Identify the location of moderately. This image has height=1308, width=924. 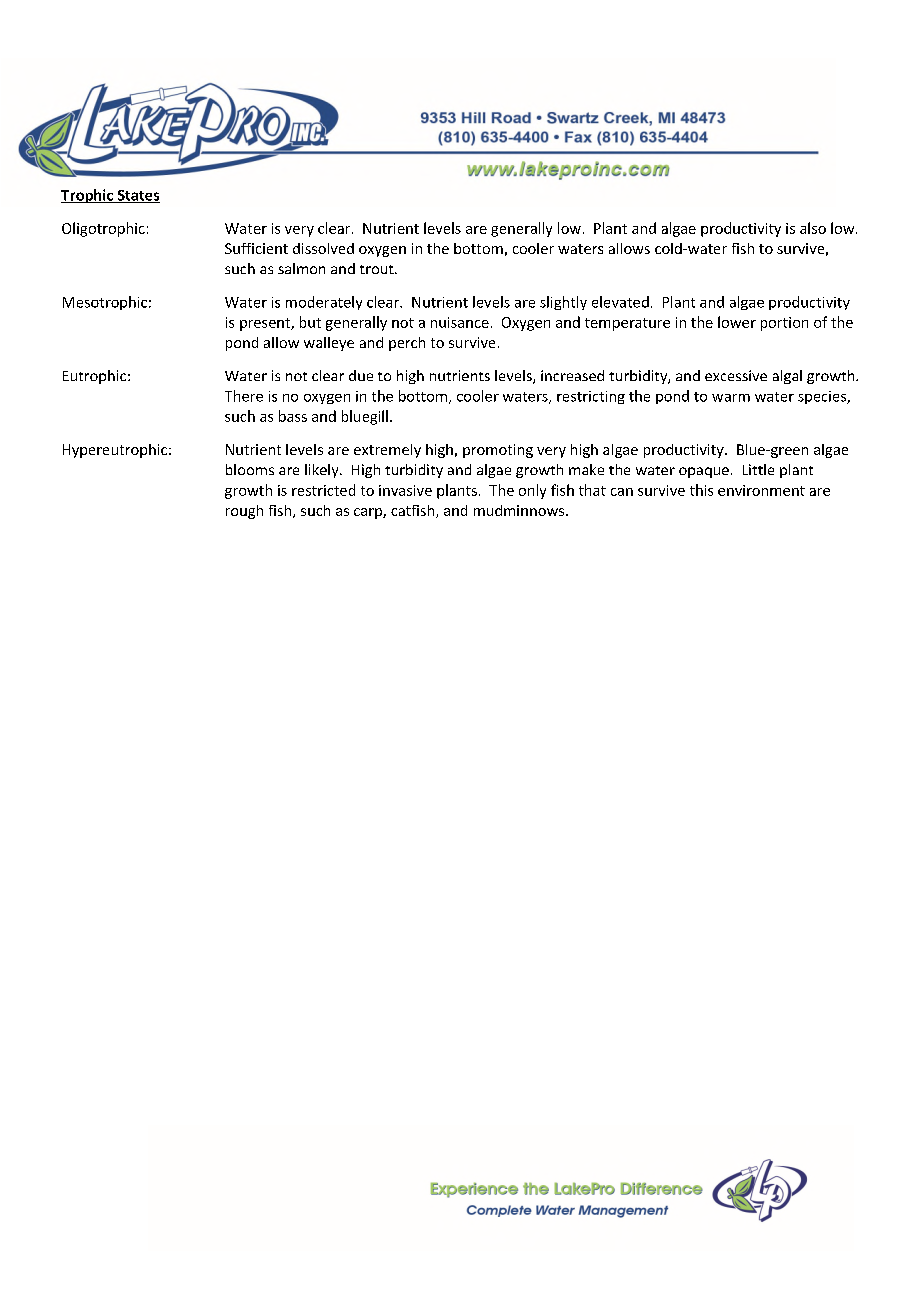
(324, 303).
